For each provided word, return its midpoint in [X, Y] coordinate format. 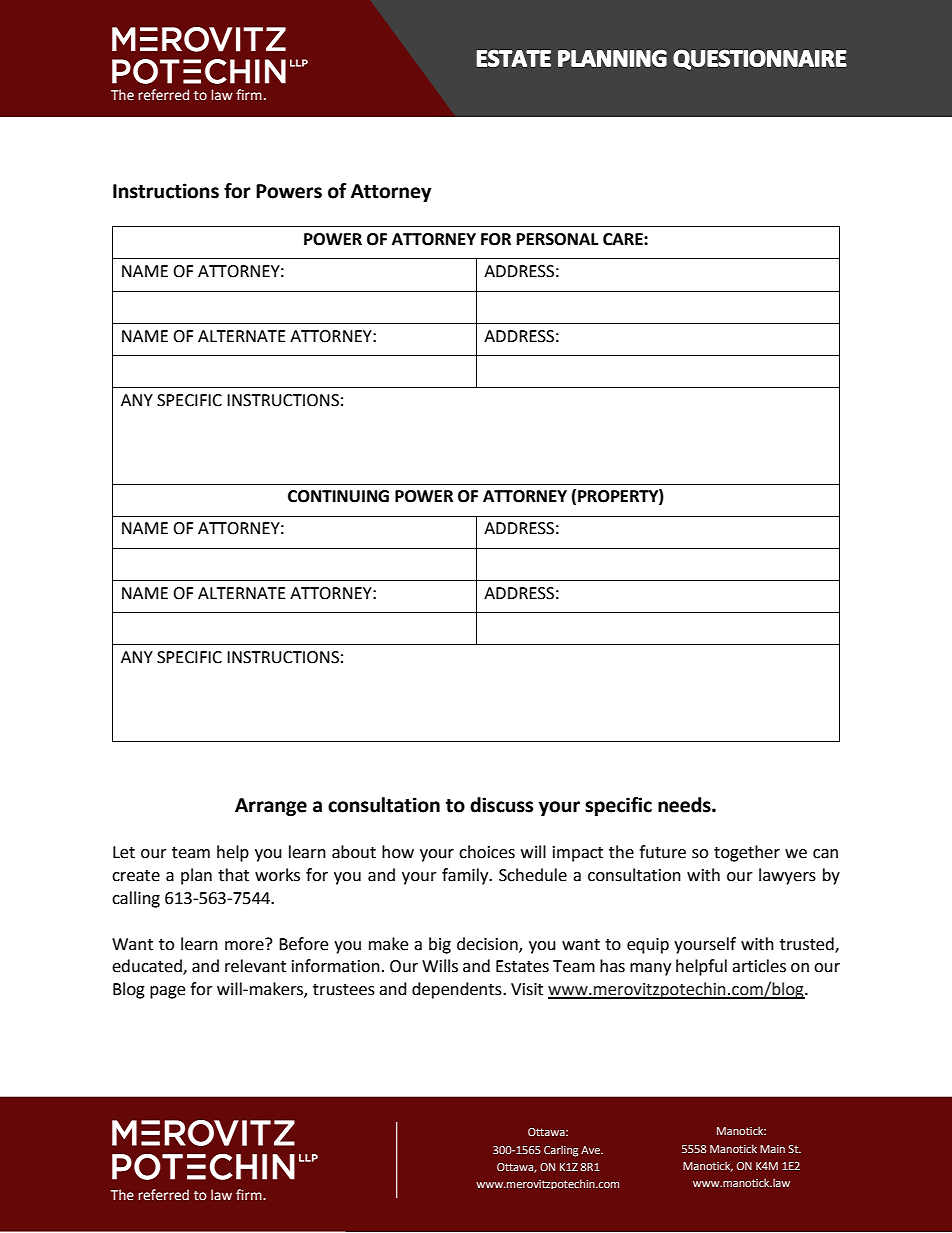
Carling [561, 1151]
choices [487, 852]
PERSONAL [557, 239]
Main [772, 1149]
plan [196, 876]
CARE [624, 239]
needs [685, 805]
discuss [501, 805]
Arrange [271, 807]
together [747, 853]
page [167, 992]
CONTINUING [338, 496]
